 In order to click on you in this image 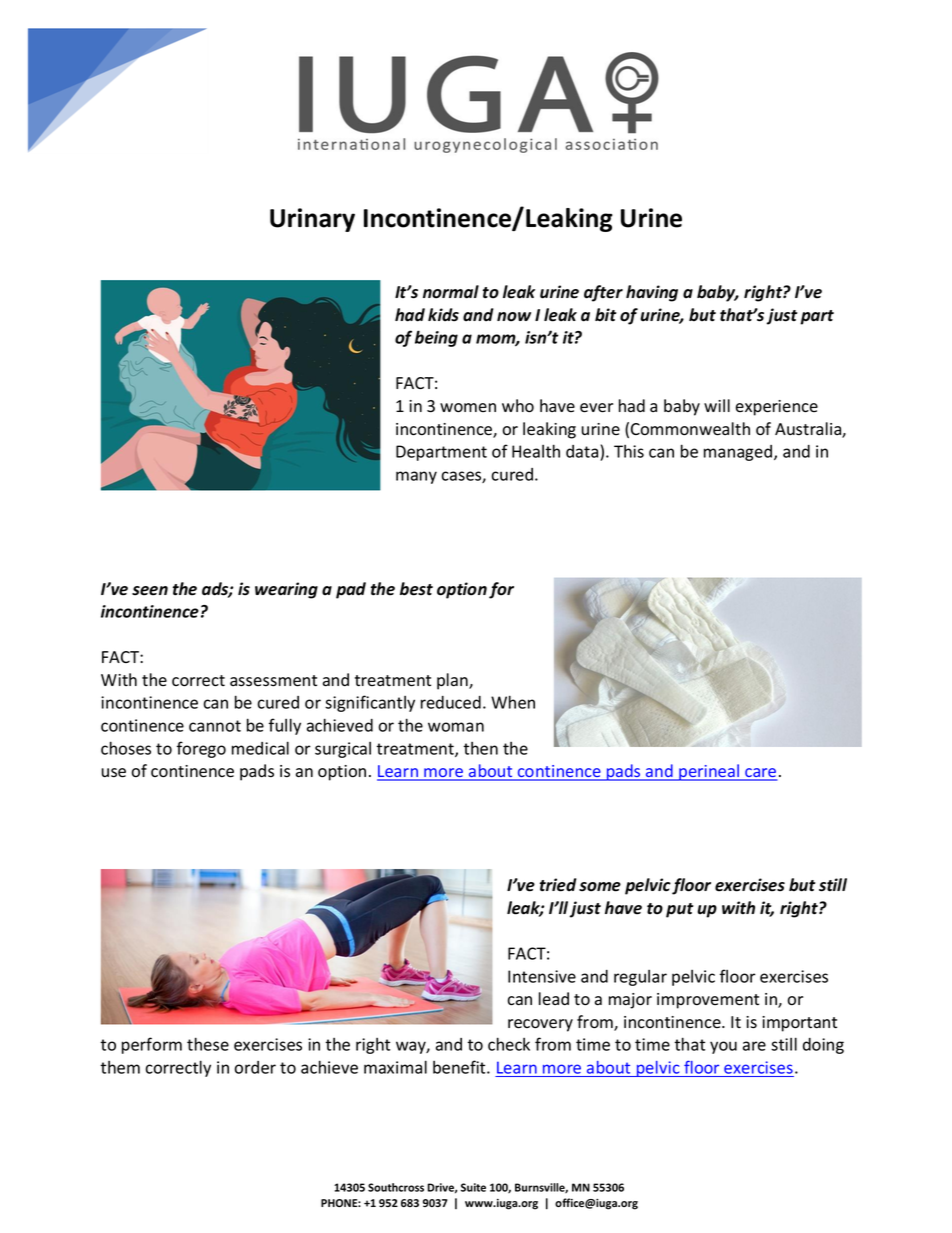, I will do `click(723, 1047)`.
